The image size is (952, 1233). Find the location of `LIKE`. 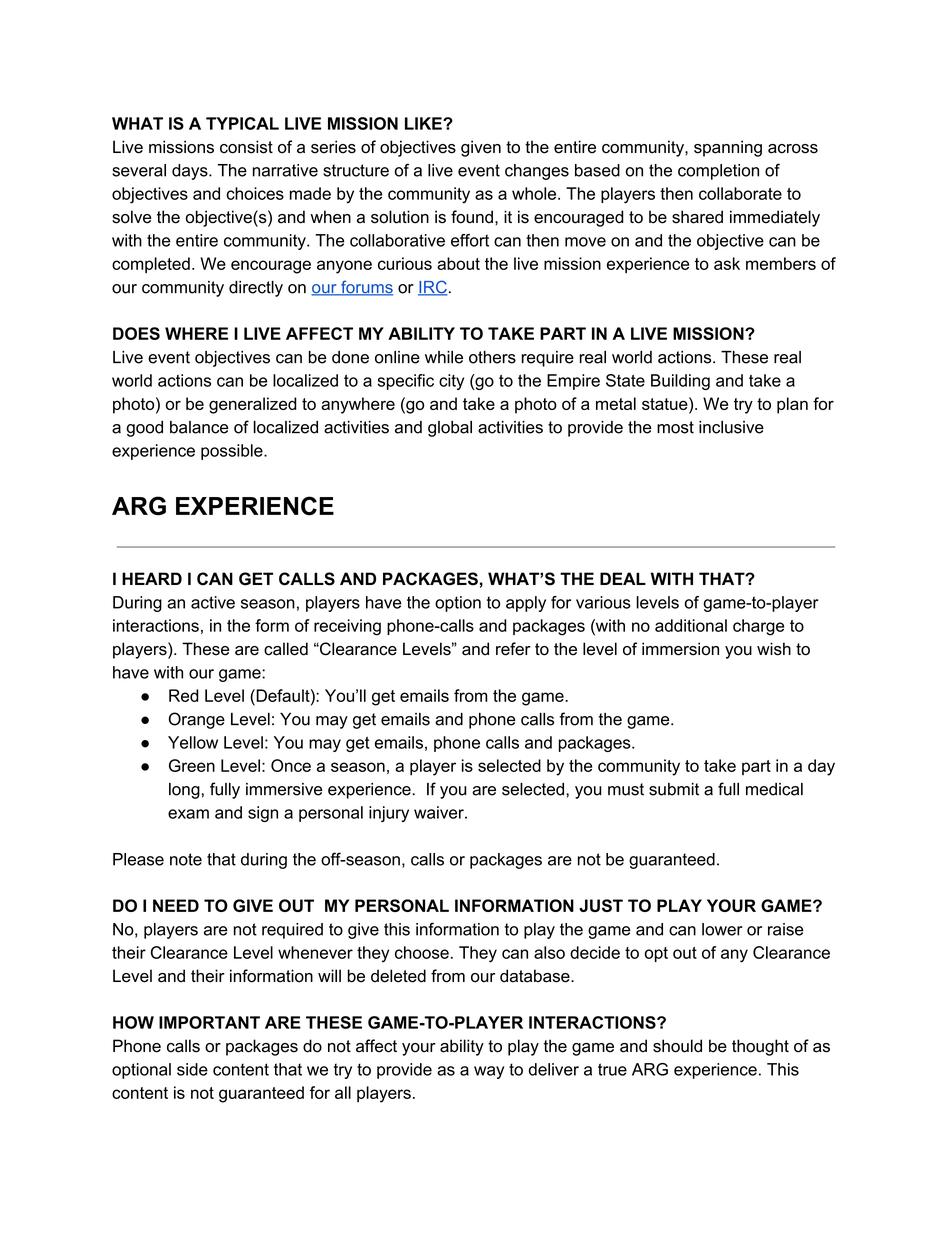

LIKE is located at coordinates (424, 123).
